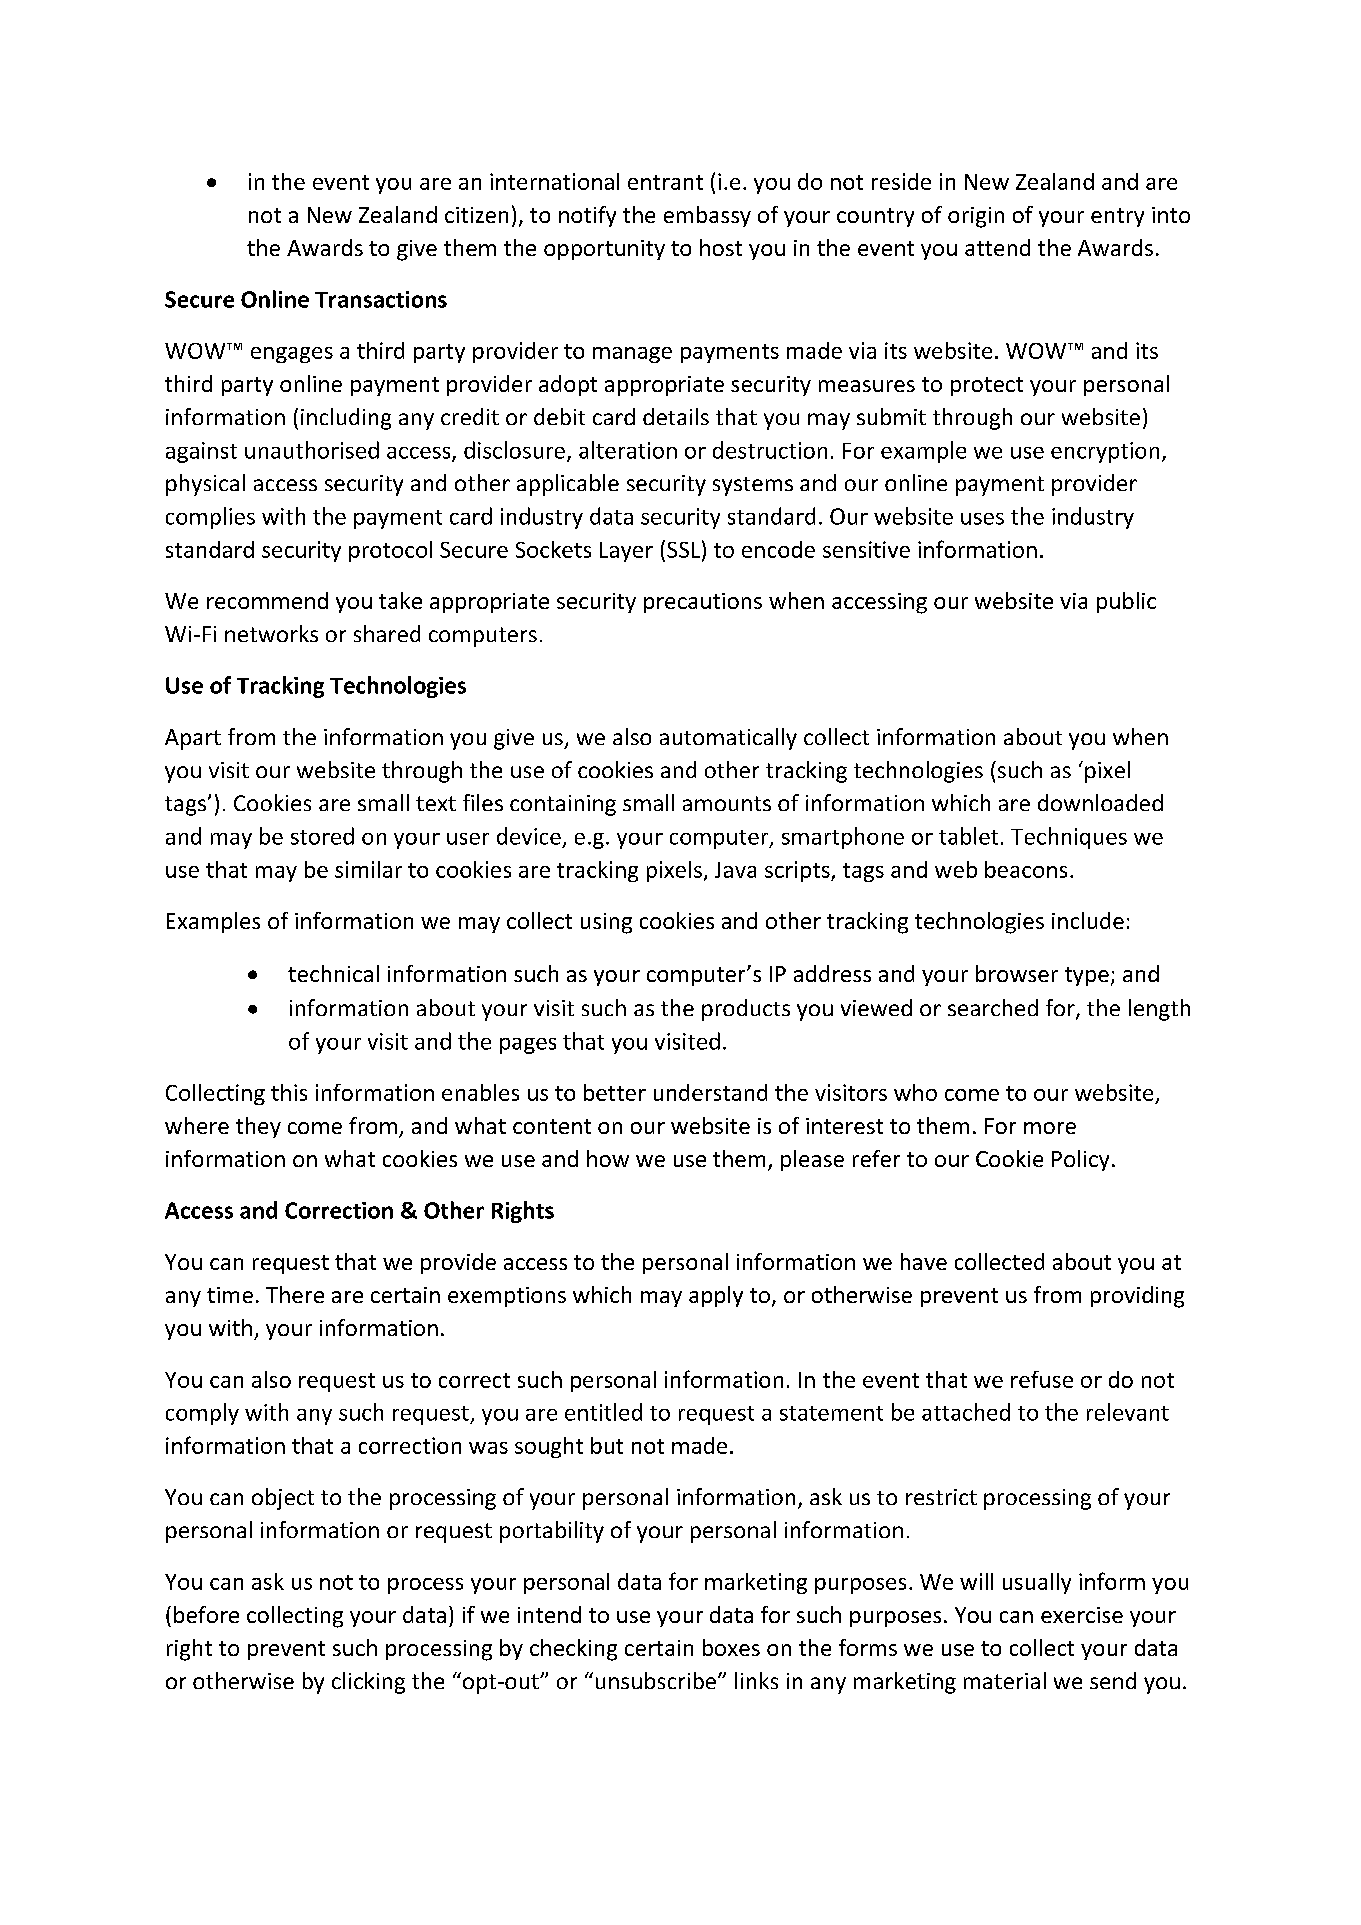  Describe the element at coordinates (333, 973) in the document. I see `technical` at that location.
